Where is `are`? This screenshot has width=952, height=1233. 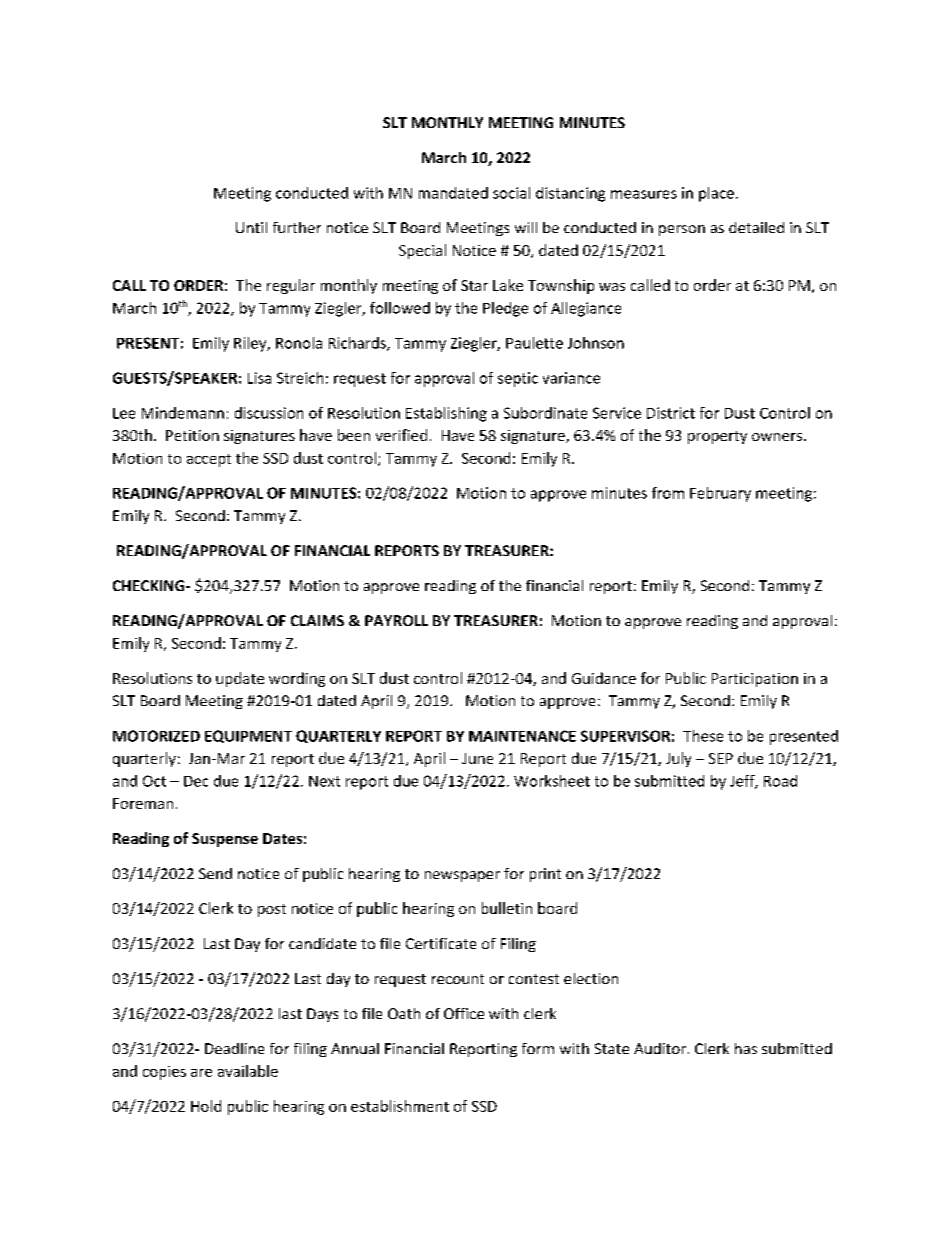 are is located at coordinates (201, 1073).
